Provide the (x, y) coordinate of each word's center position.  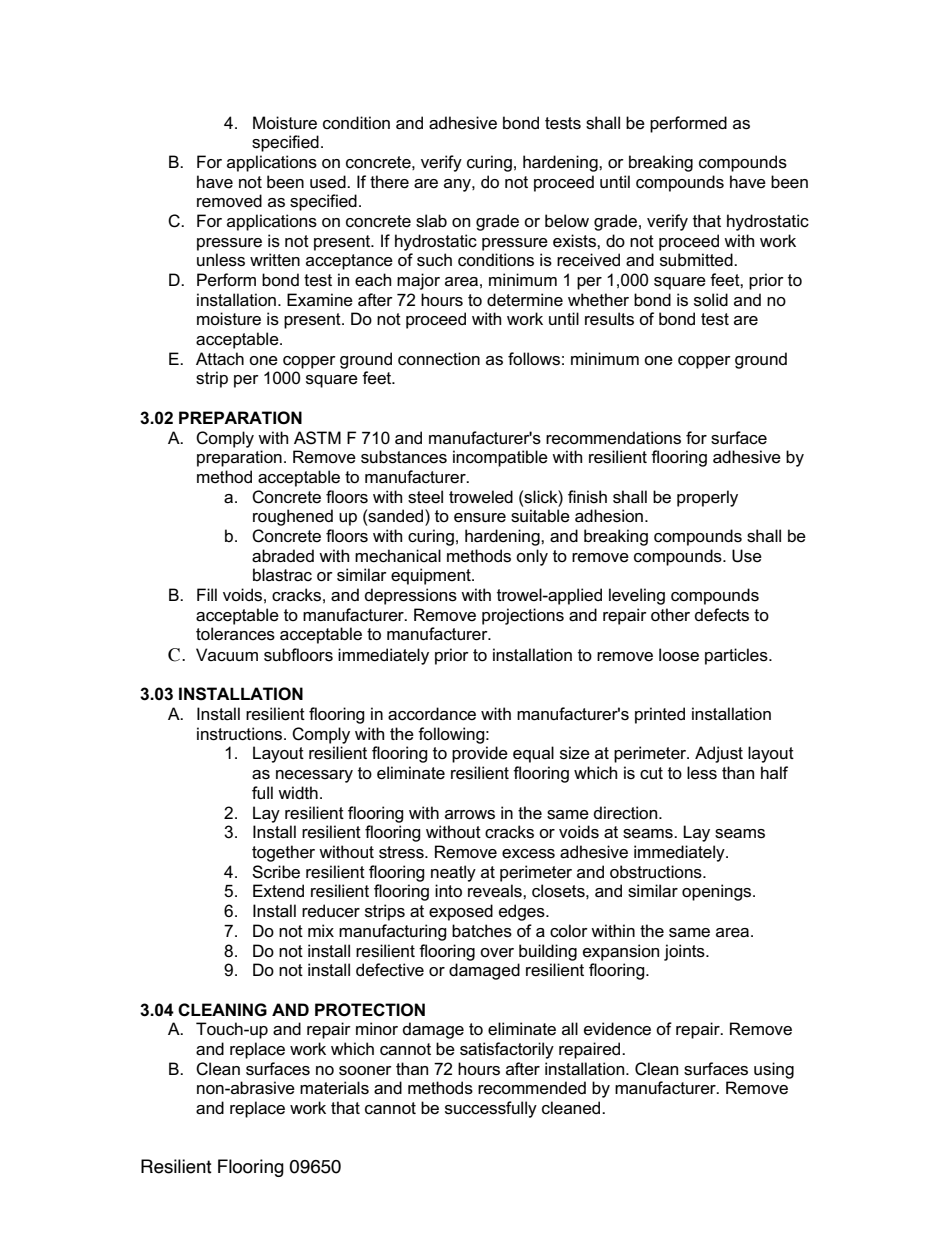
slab (431, 221)
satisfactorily (507, 1050)
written (275, 260)
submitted (697, 260)
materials (334, 1088)
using (774, 1070)
